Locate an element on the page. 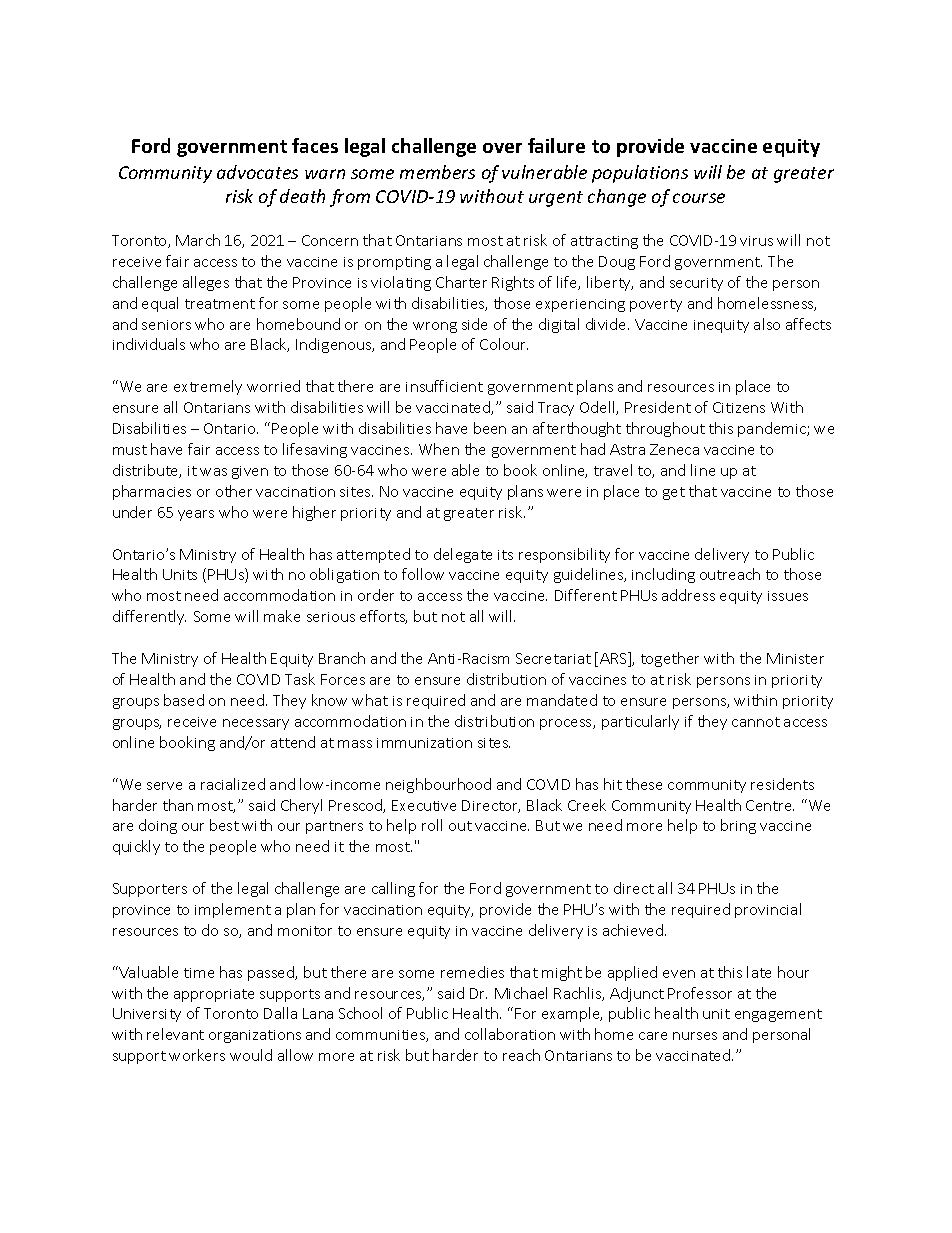 This image has width=952, height=1233. advocates is located at coordinates (257, 172).
